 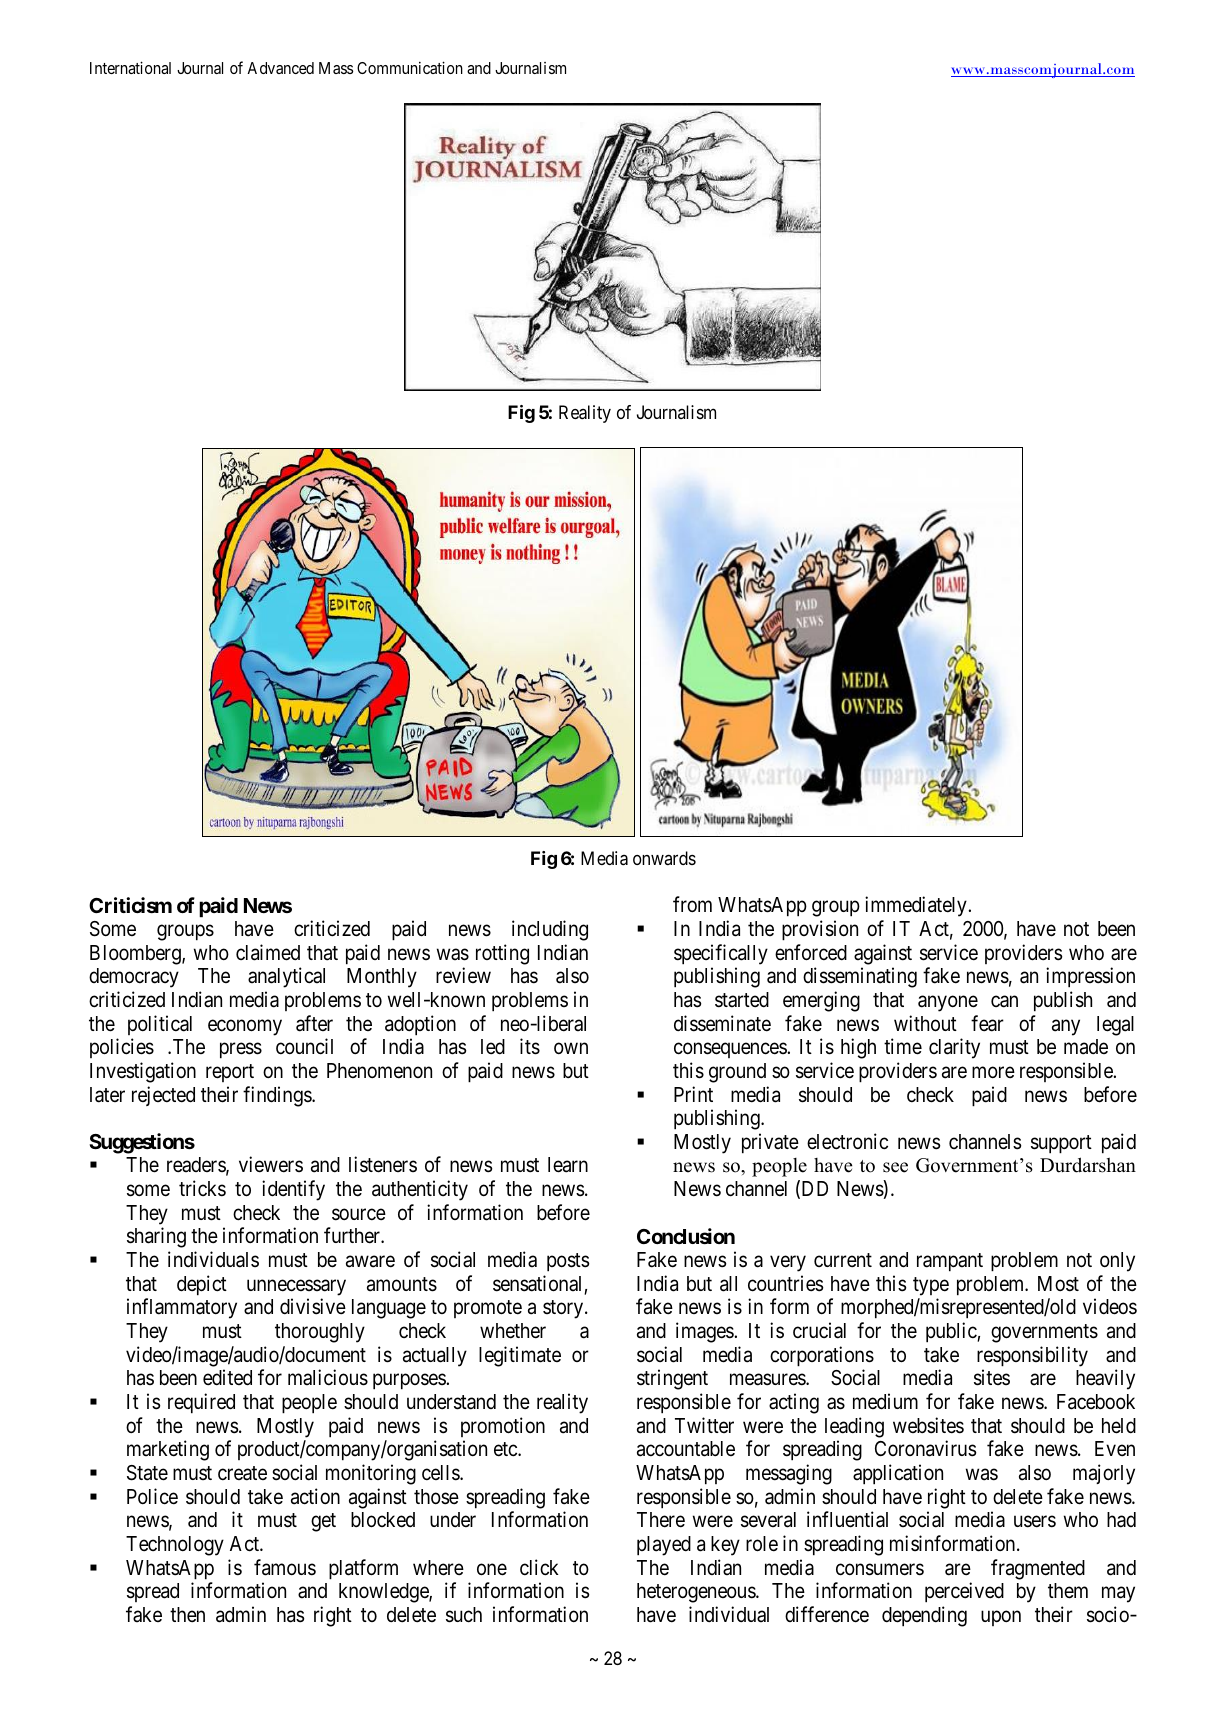 I want to click on International, so click(x=130, y=67).
